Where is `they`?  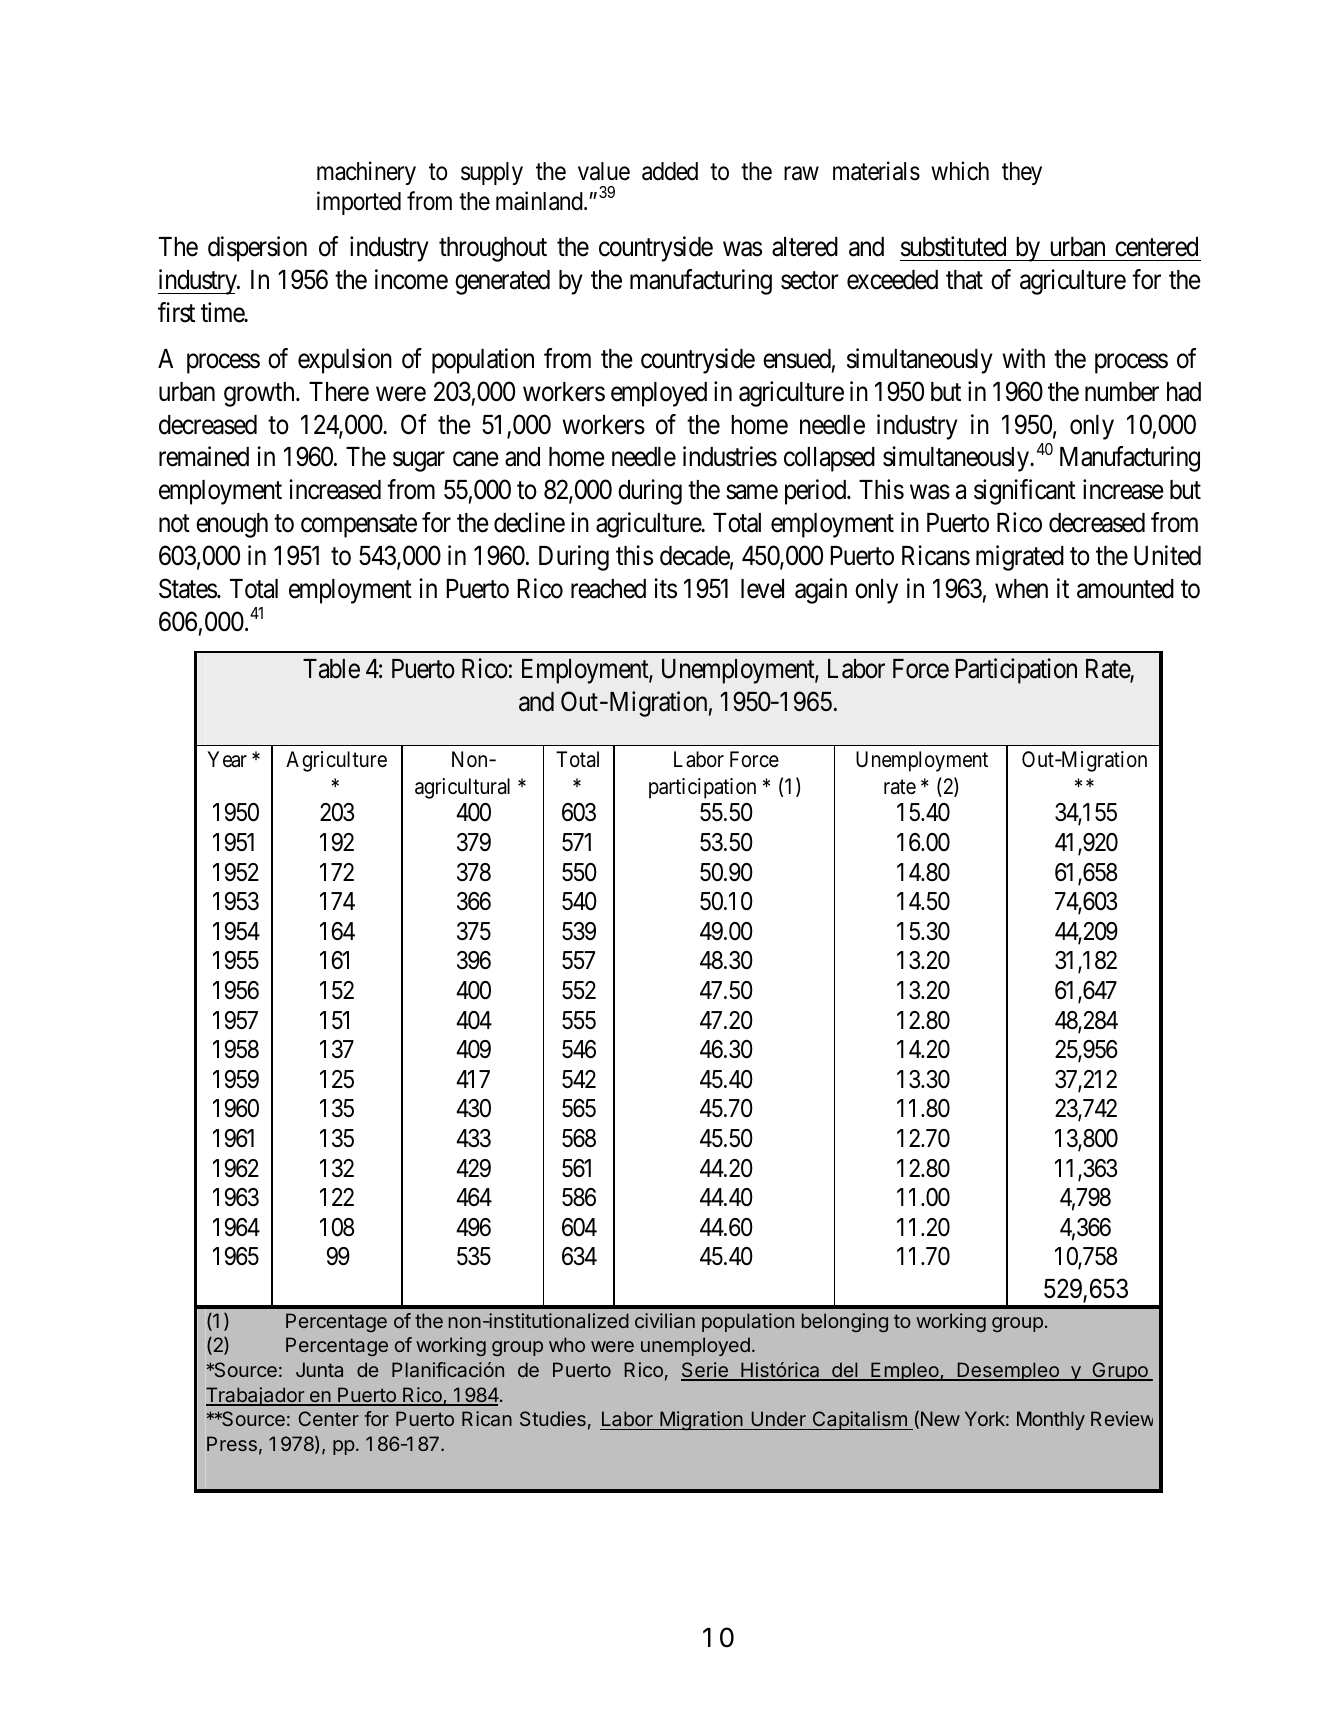 they is located at coordinates (1022, 173).
